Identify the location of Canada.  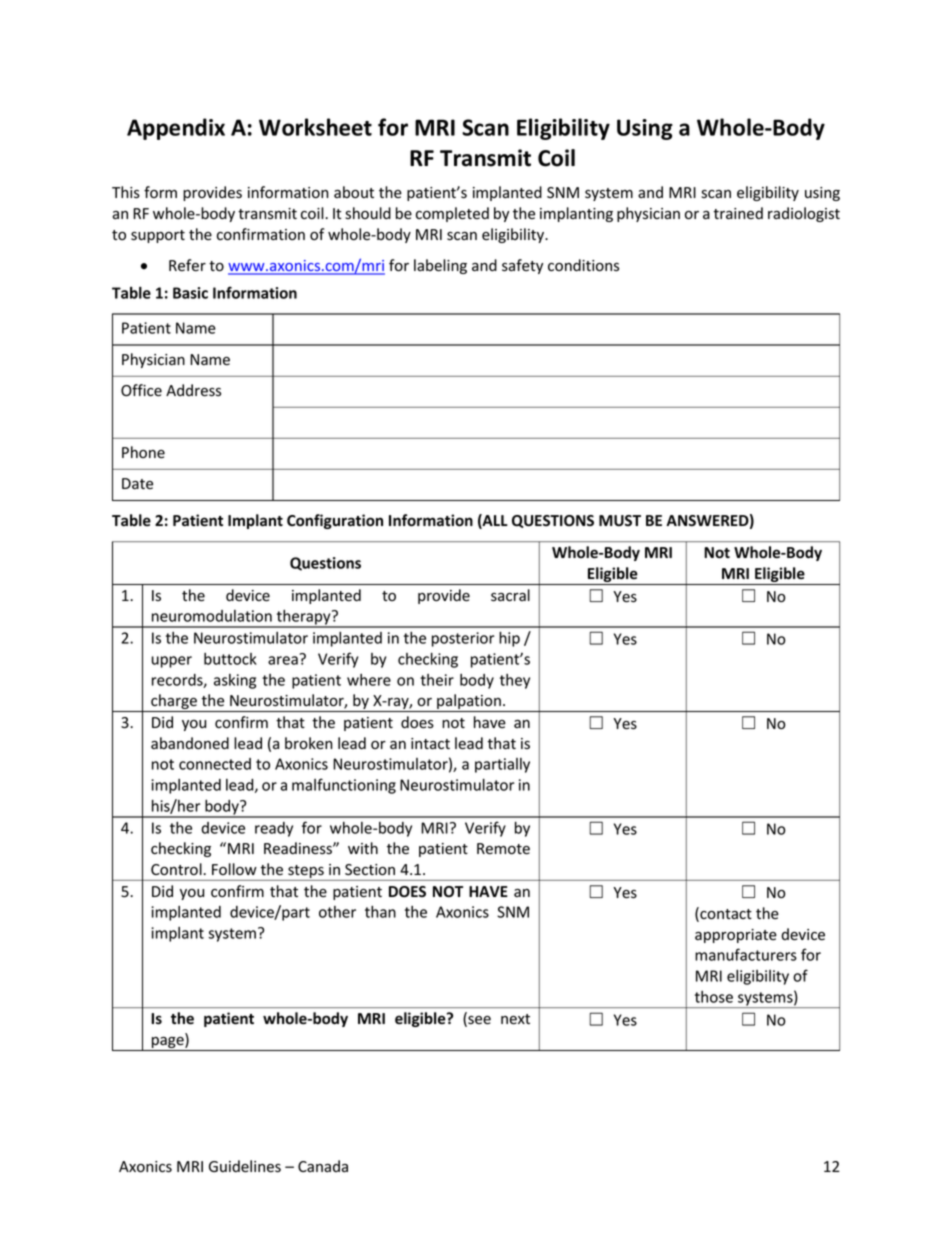
(323, 1166).
